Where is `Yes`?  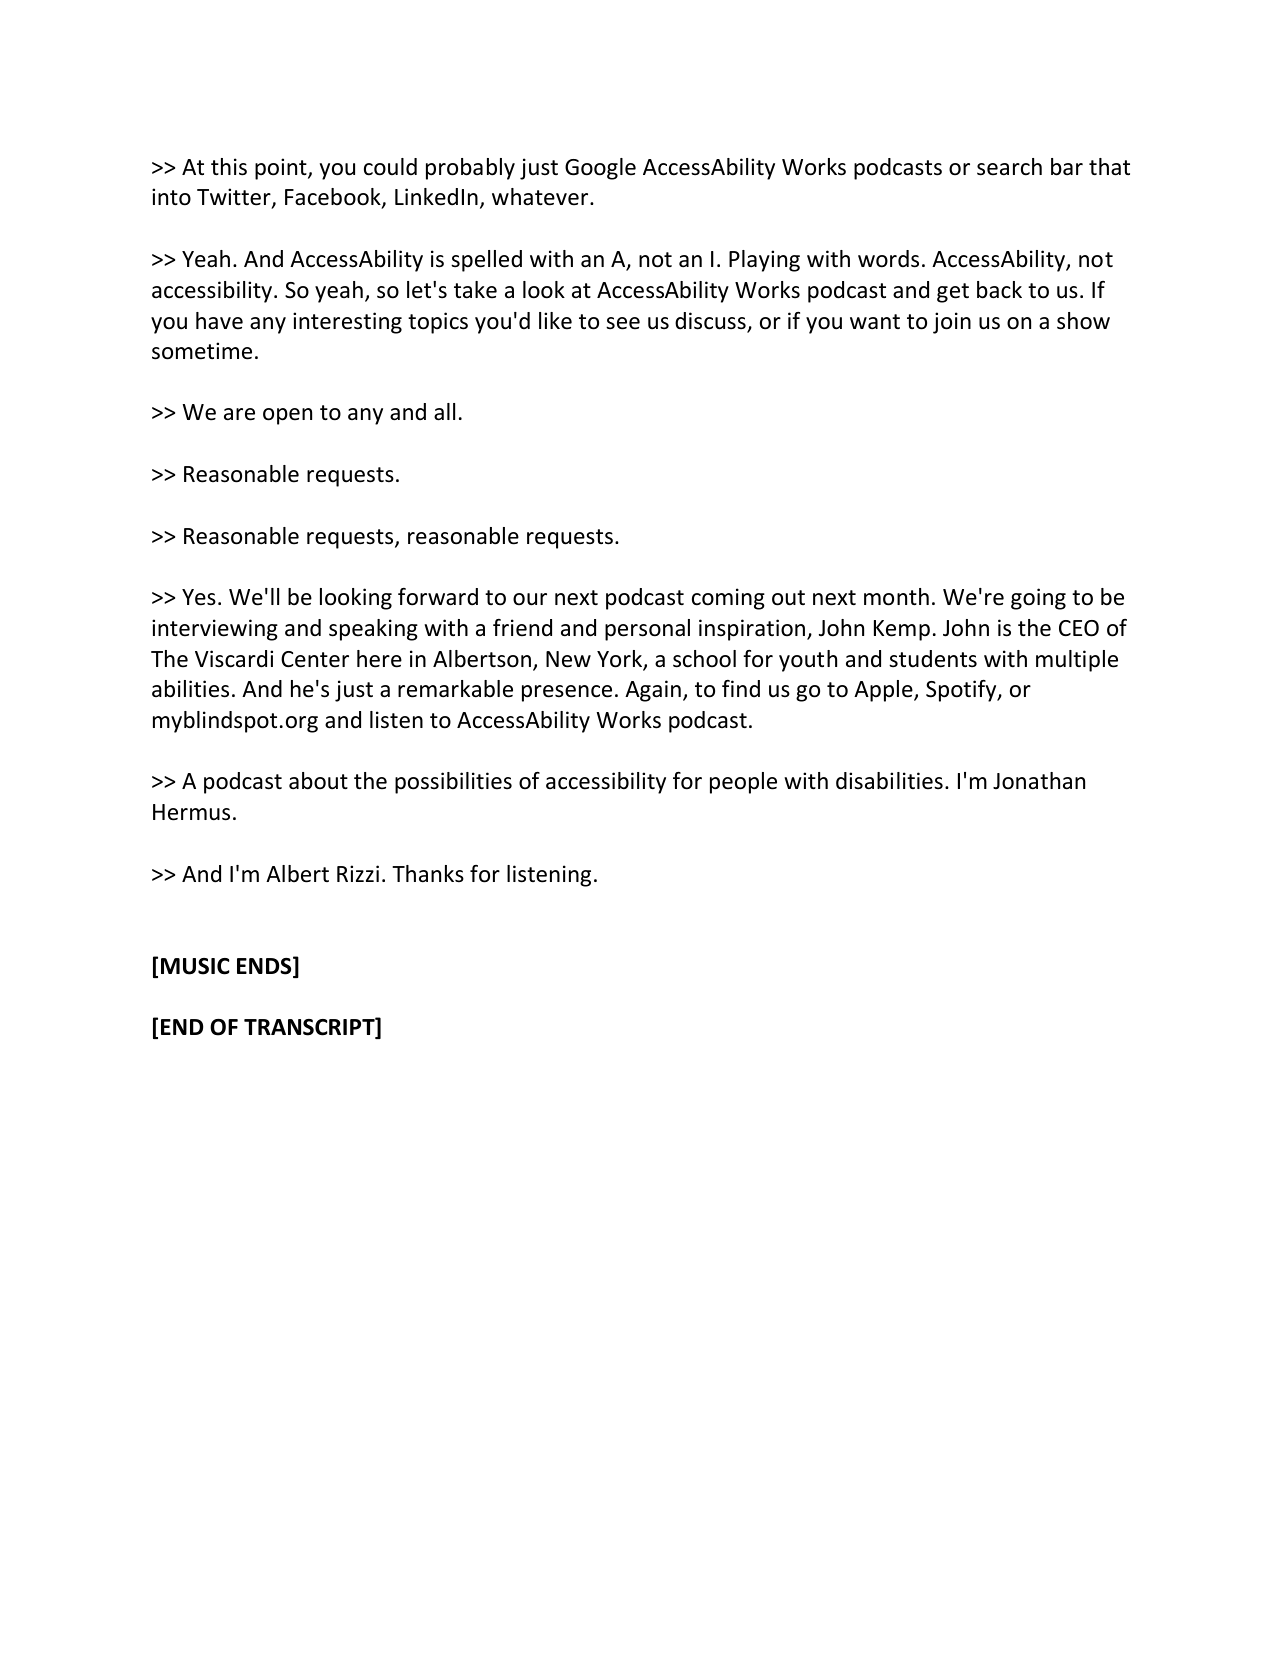 Yes is located at coordinates (199, 597).
